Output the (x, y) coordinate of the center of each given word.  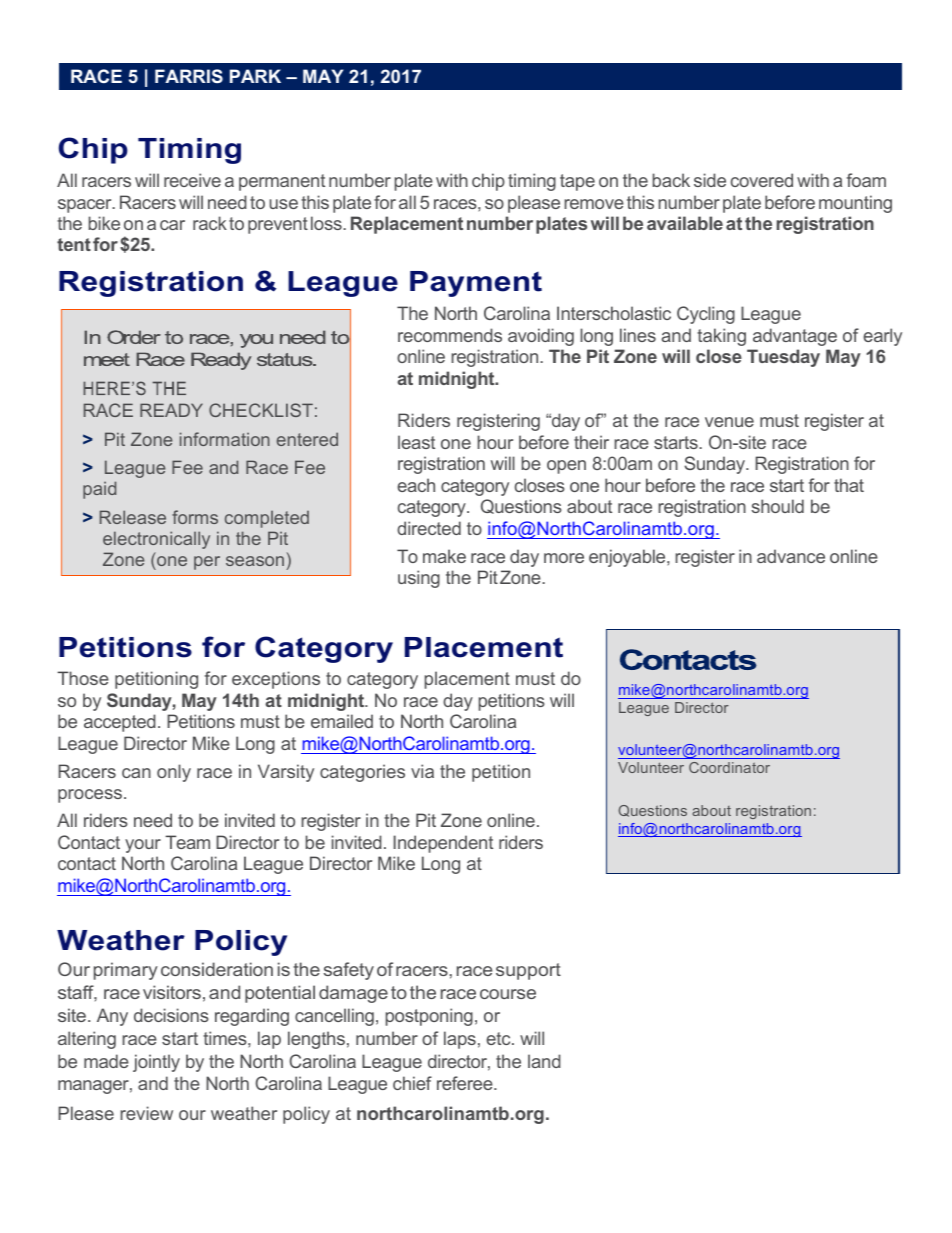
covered (762, 180)
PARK (255, 76)
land (544, 1061)
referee (466, 1083)
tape (577, 182)
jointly (156, 1063)
